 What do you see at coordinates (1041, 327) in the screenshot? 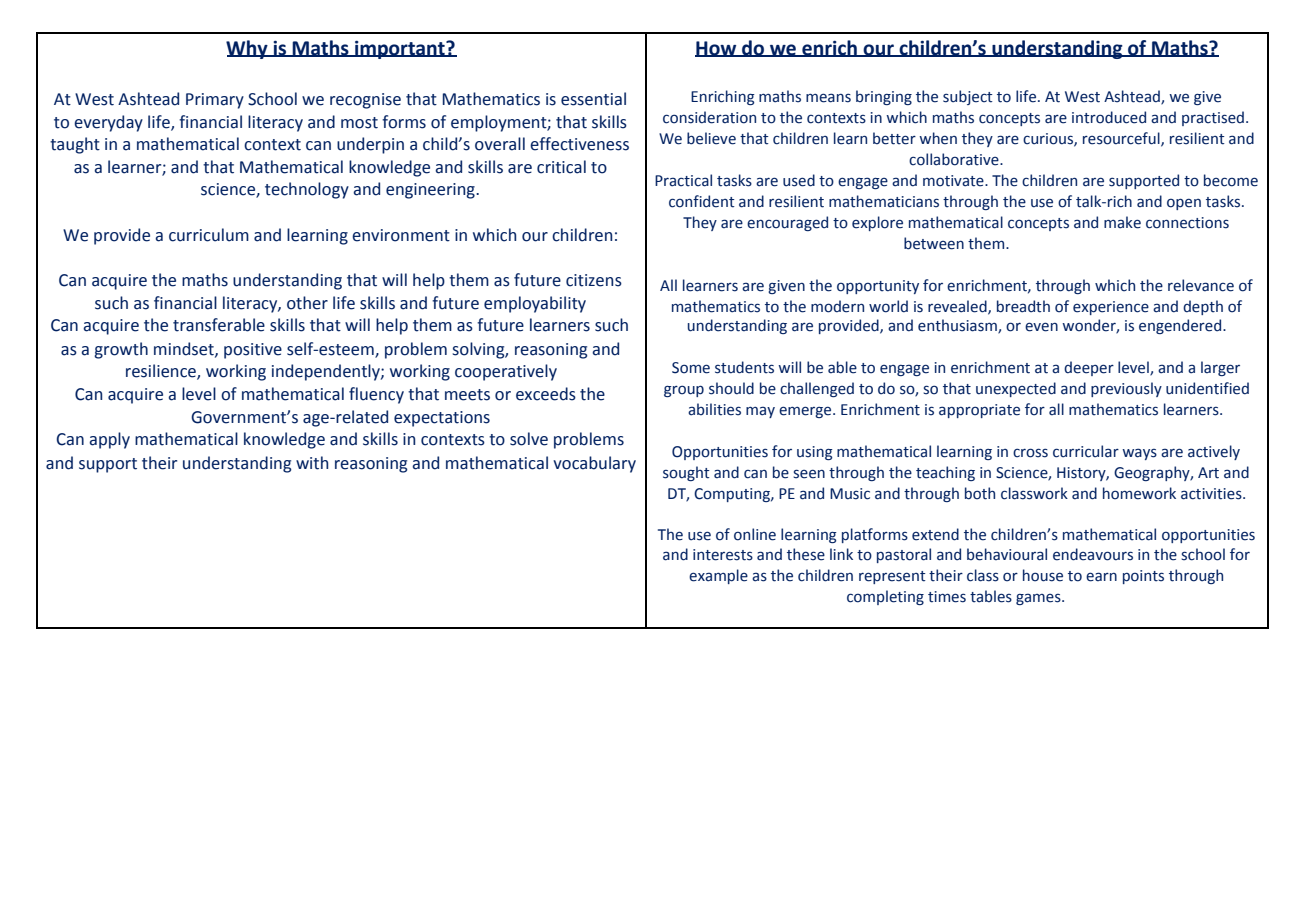
I see `even` at bounding box center [1041, 327].
